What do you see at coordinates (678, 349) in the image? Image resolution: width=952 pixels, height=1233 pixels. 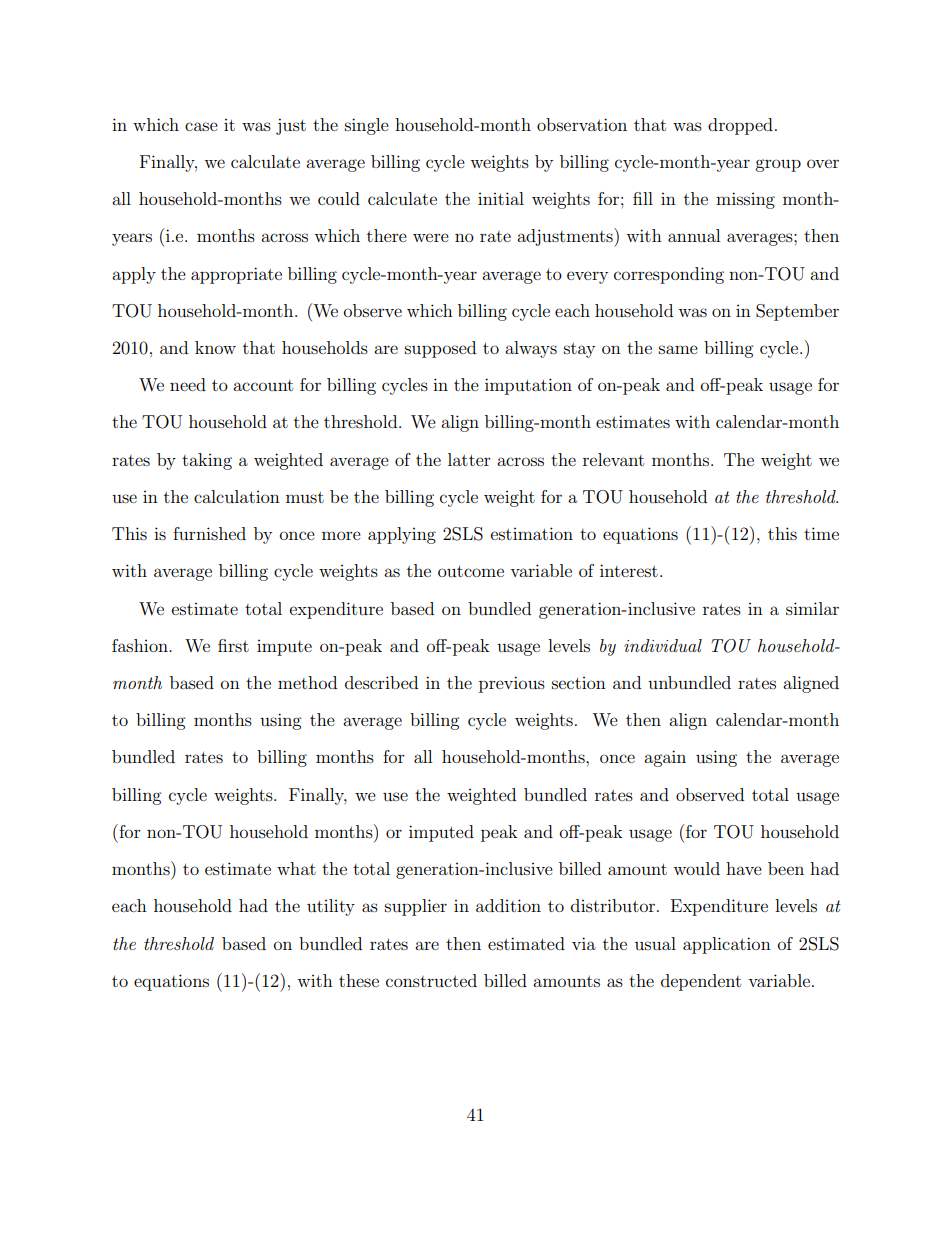 I see `same` at bounding box center [678, 349].
